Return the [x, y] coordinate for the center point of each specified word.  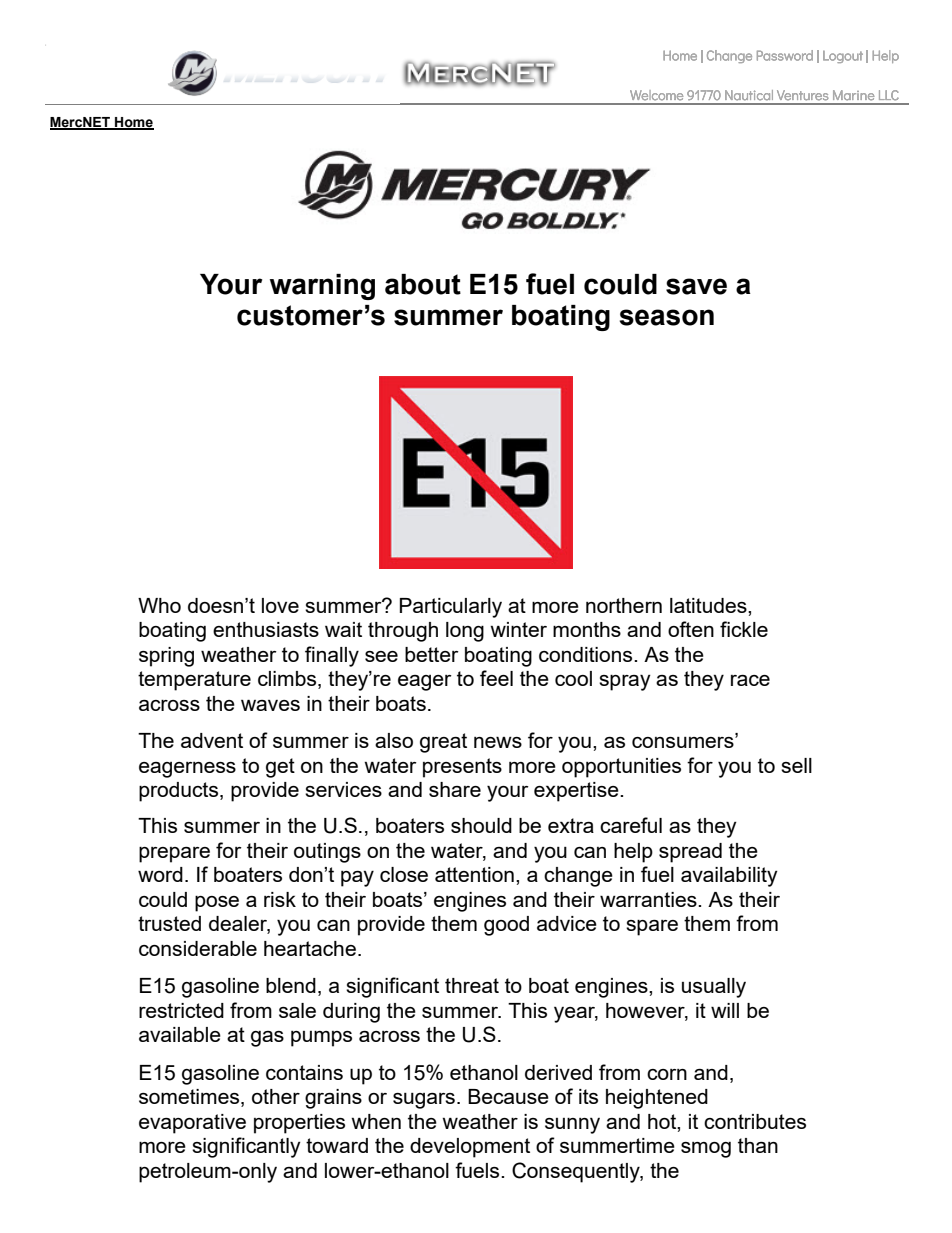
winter [518, 629]
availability [729, 877]
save [696, 286]
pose [217, 904]
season [667, 317]
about [423, 284]
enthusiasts [266, 629]
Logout [843, 57]
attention [474, 874]
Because [508, 1096]
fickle [744, 629]
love [280, 605]
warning [322, 287]
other [276, 1096]
